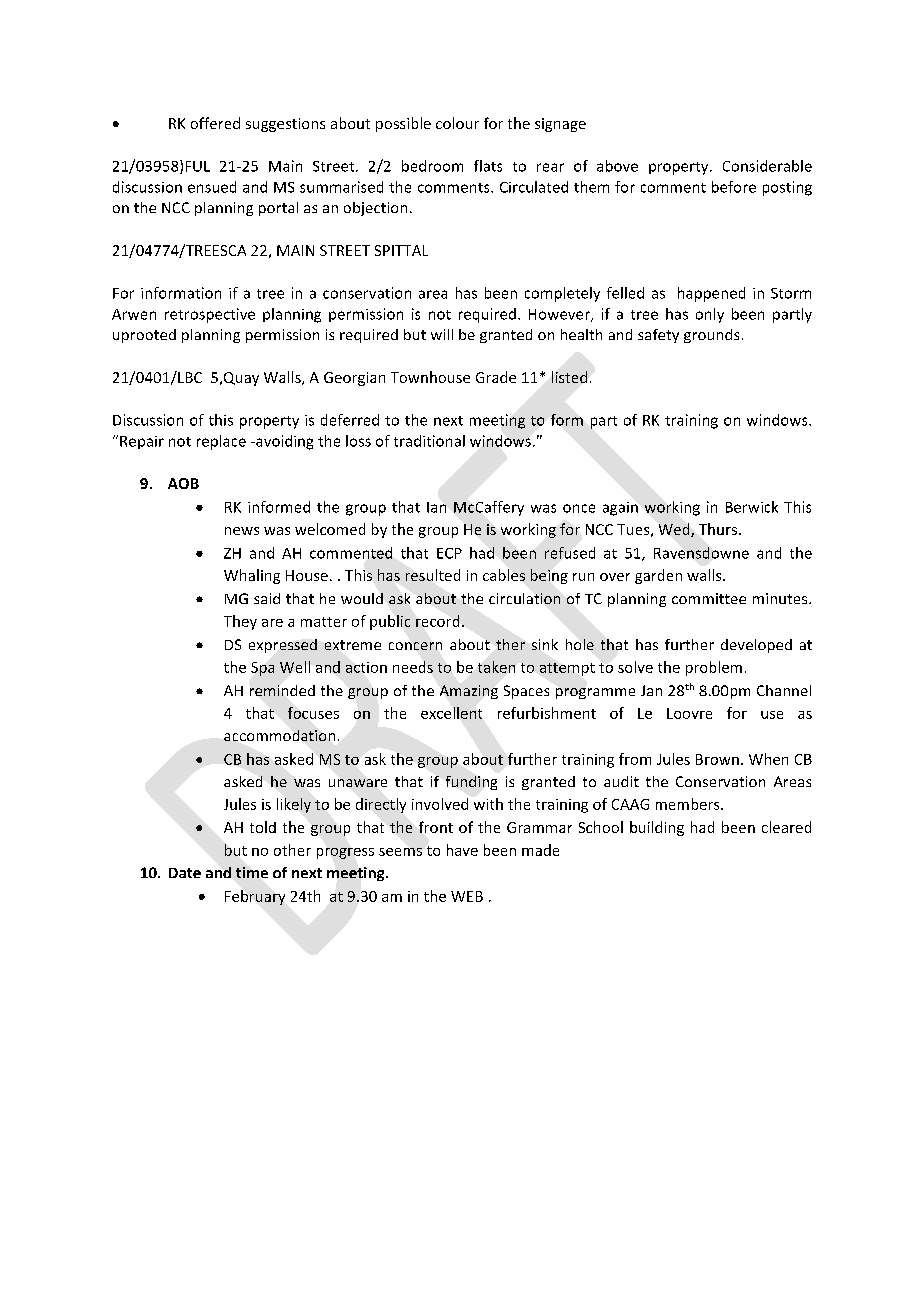 This page has width=924, height=1308. Describe the element at coordinates (496, 377) in the page. I see `Grade` at that location.
